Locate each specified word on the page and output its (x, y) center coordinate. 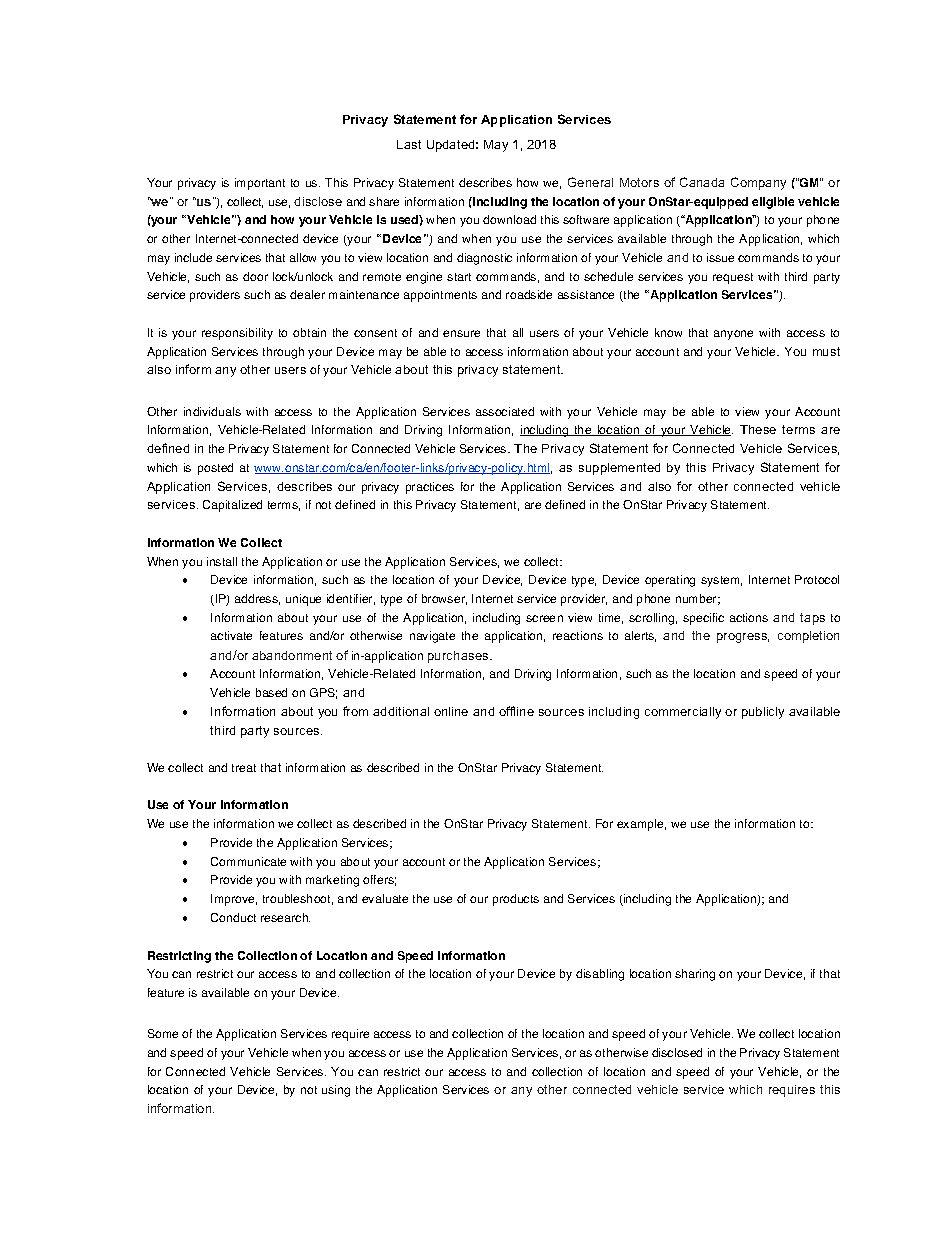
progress (743, 638)
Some (163, 1033)
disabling (600, 975)
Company (758, 183)
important (260, 184)
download (509, 219)
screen (544, 618)
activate (231, 635)
